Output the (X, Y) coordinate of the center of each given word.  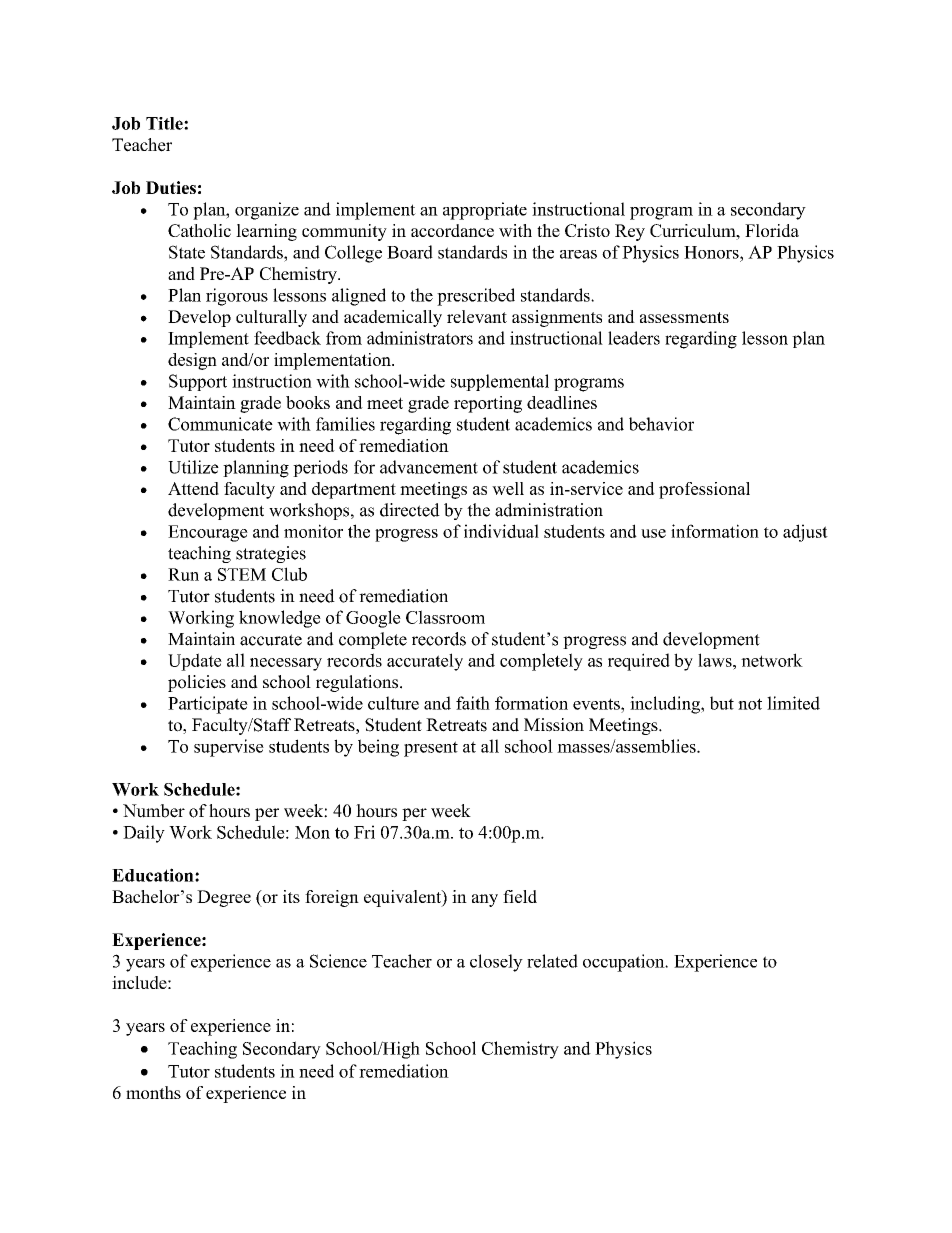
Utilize (193, 467)
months (153, 1092)
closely (496, 963)
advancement (429, 467)
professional (704, 490)
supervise (229, 748)
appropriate (485, 211)
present (431, 749)
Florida (772, 230)
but (722, 703)
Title (165, 123)
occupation (625, 963)
